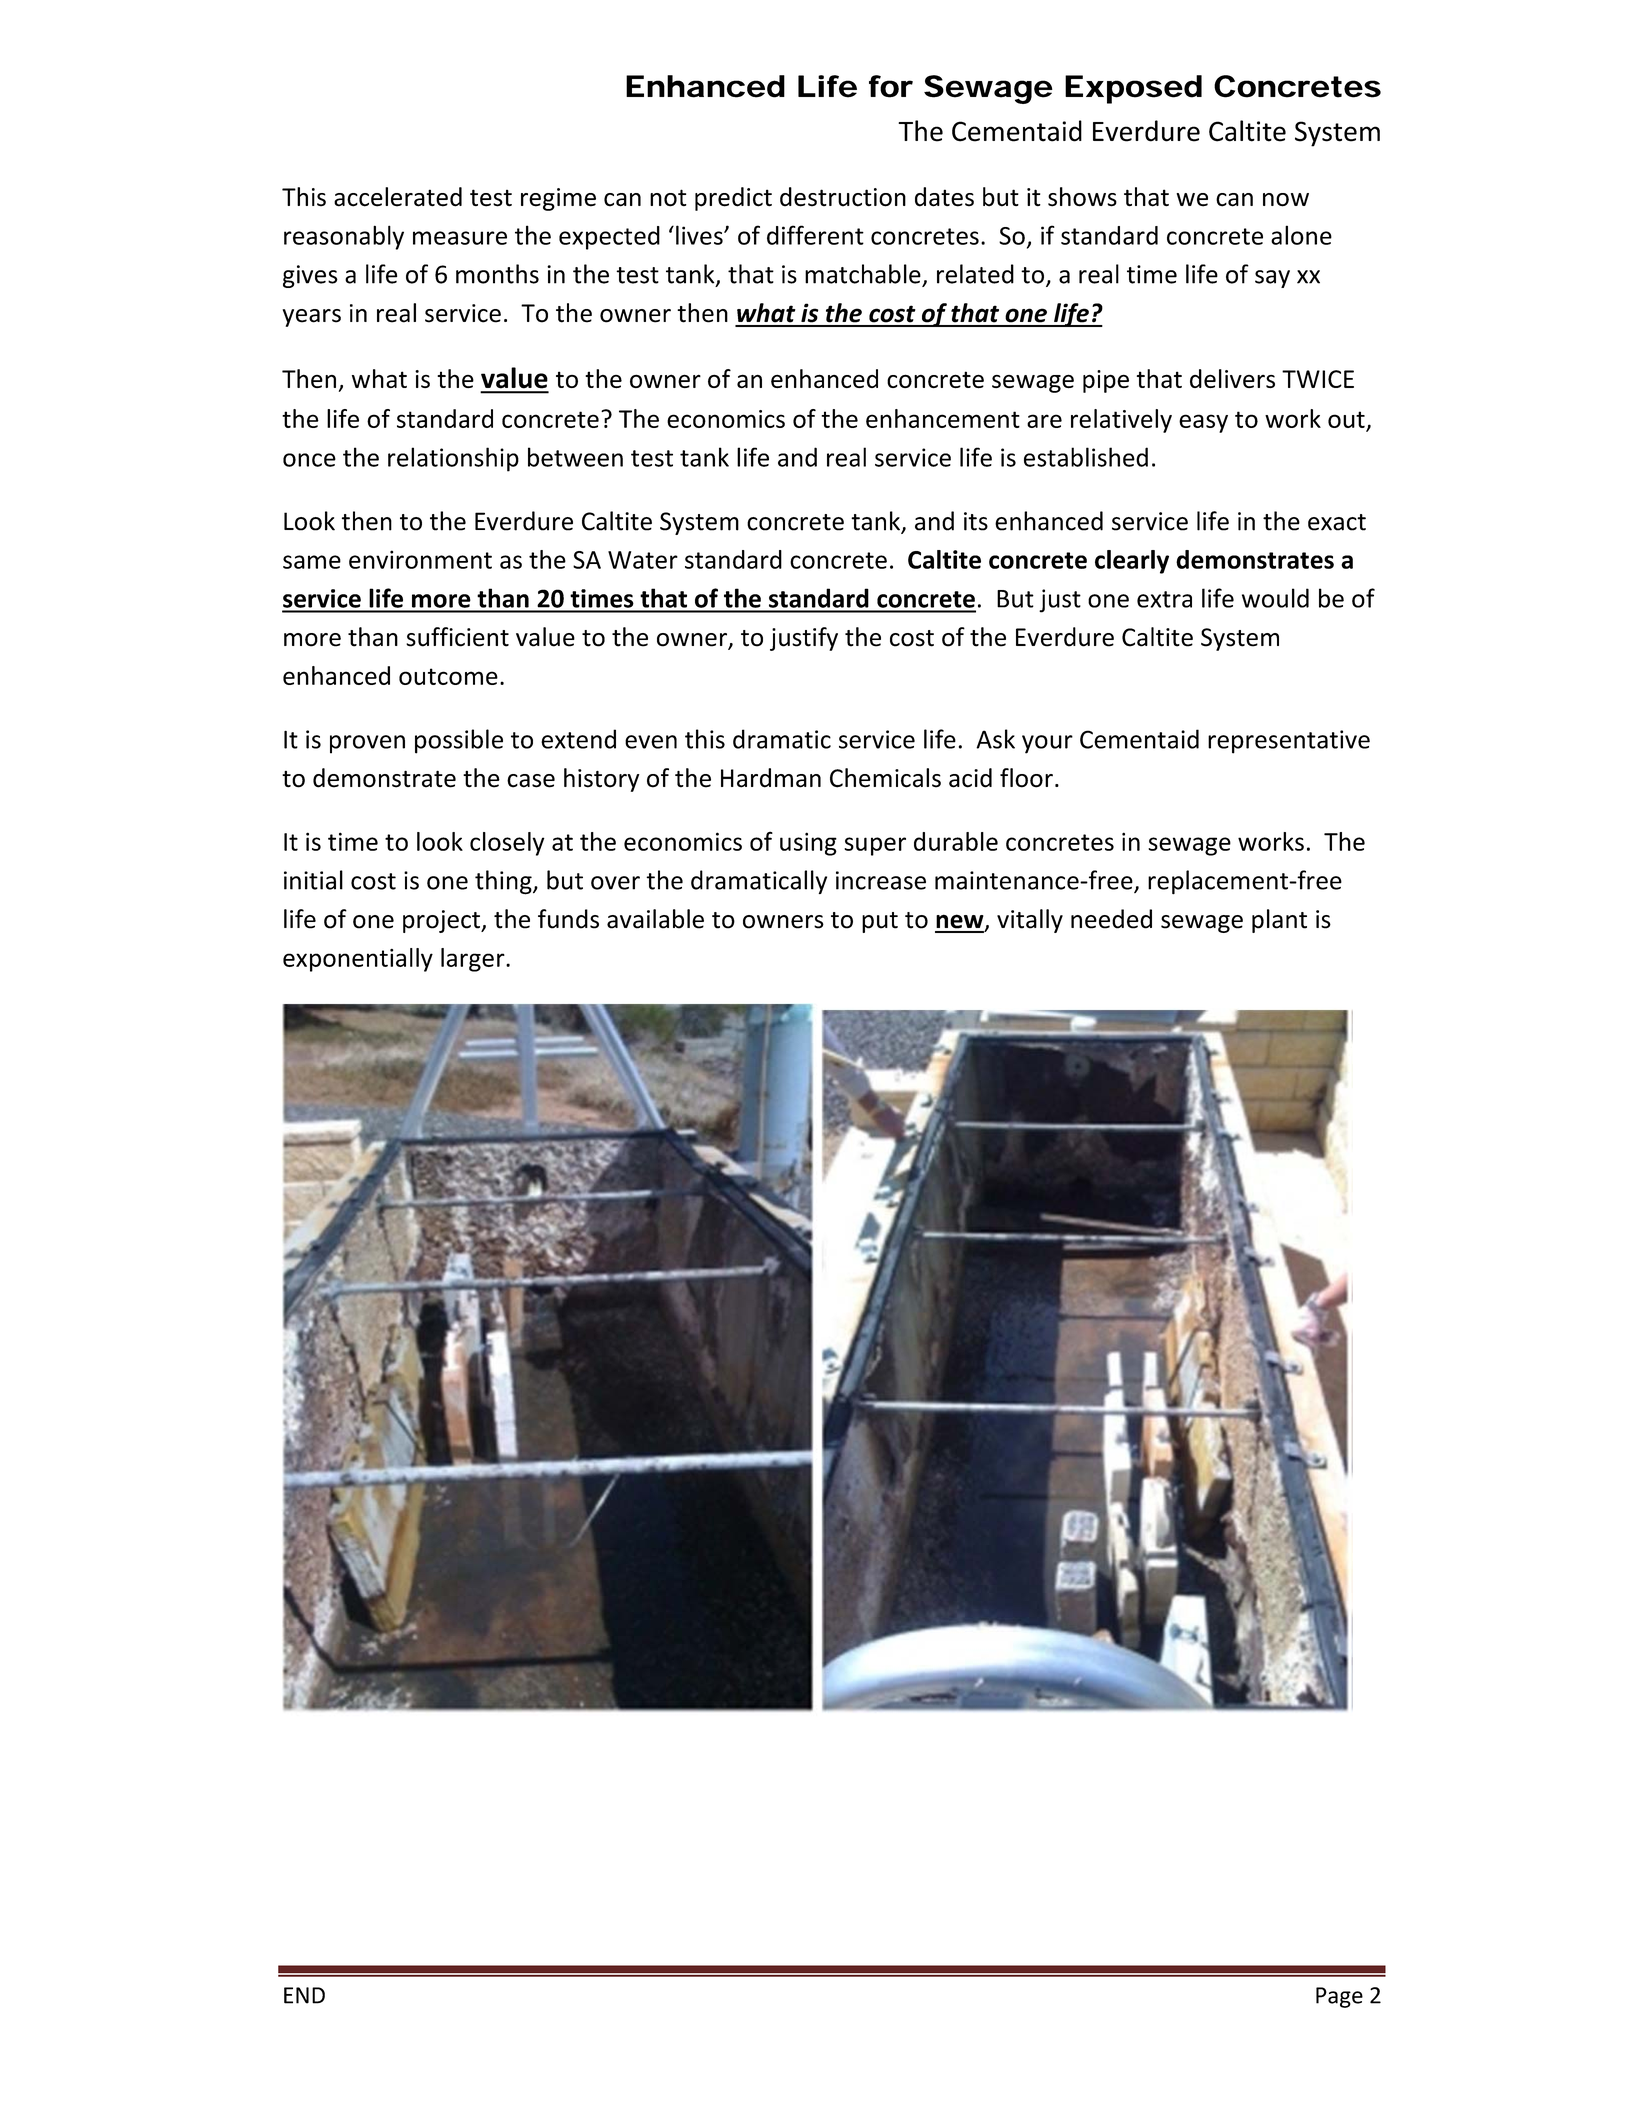 Image resolution: width=1628 pixels, height=2107 pixels. Describe the element at coordinates (474, 960) in the screenshot. I see `larger` at that location.
